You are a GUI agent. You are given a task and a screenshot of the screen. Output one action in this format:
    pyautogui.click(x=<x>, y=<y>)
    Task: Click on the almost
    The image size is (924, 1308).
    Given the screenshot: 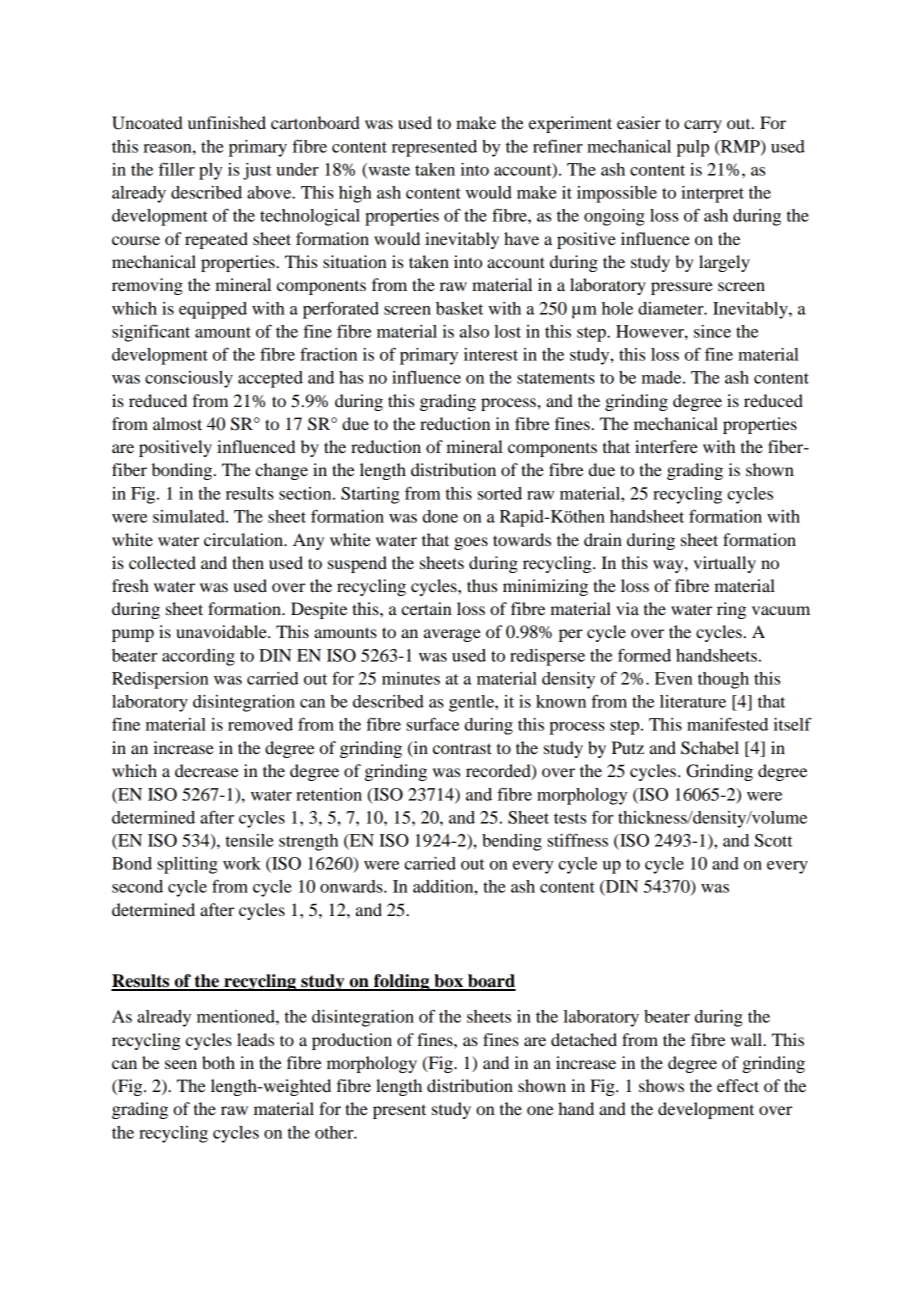 What is the action you would take?
    pyautogui.click(x=177, y=423)
